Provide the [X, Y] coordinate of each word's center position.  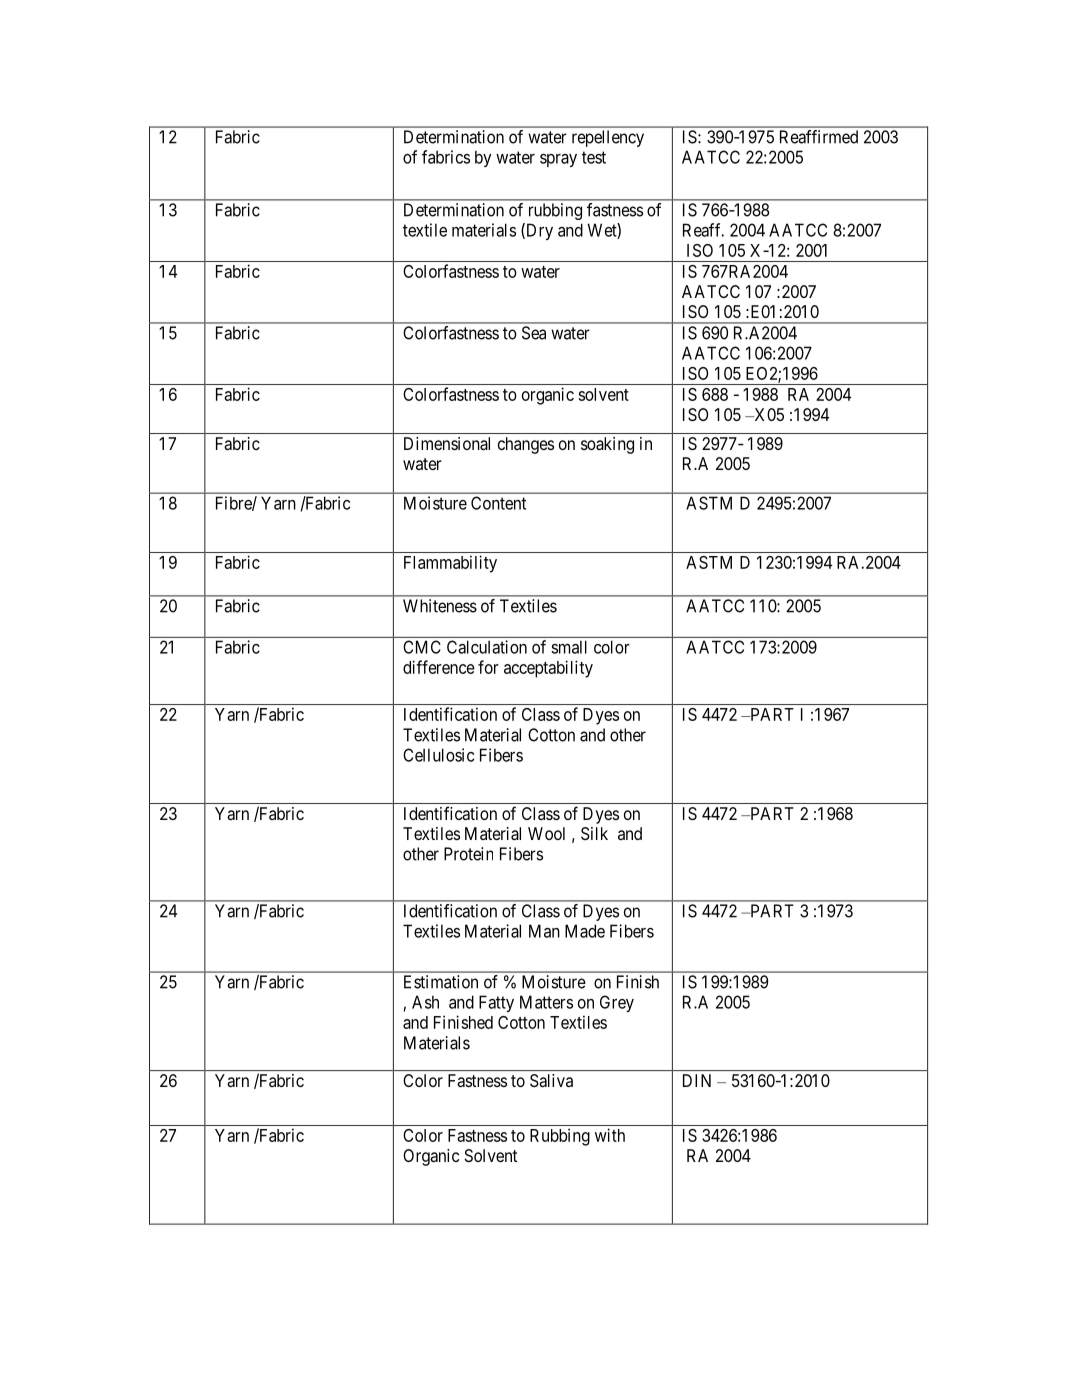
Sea [534, 333]
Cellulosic [438, 755]
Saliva [551, 1080]
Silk [594, 833]
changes [526, 445]
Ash [425, 1002]
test [594, 157]
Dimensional [447, 443]
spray [558, 160]
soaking [607, 445]
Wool [546, 833]
